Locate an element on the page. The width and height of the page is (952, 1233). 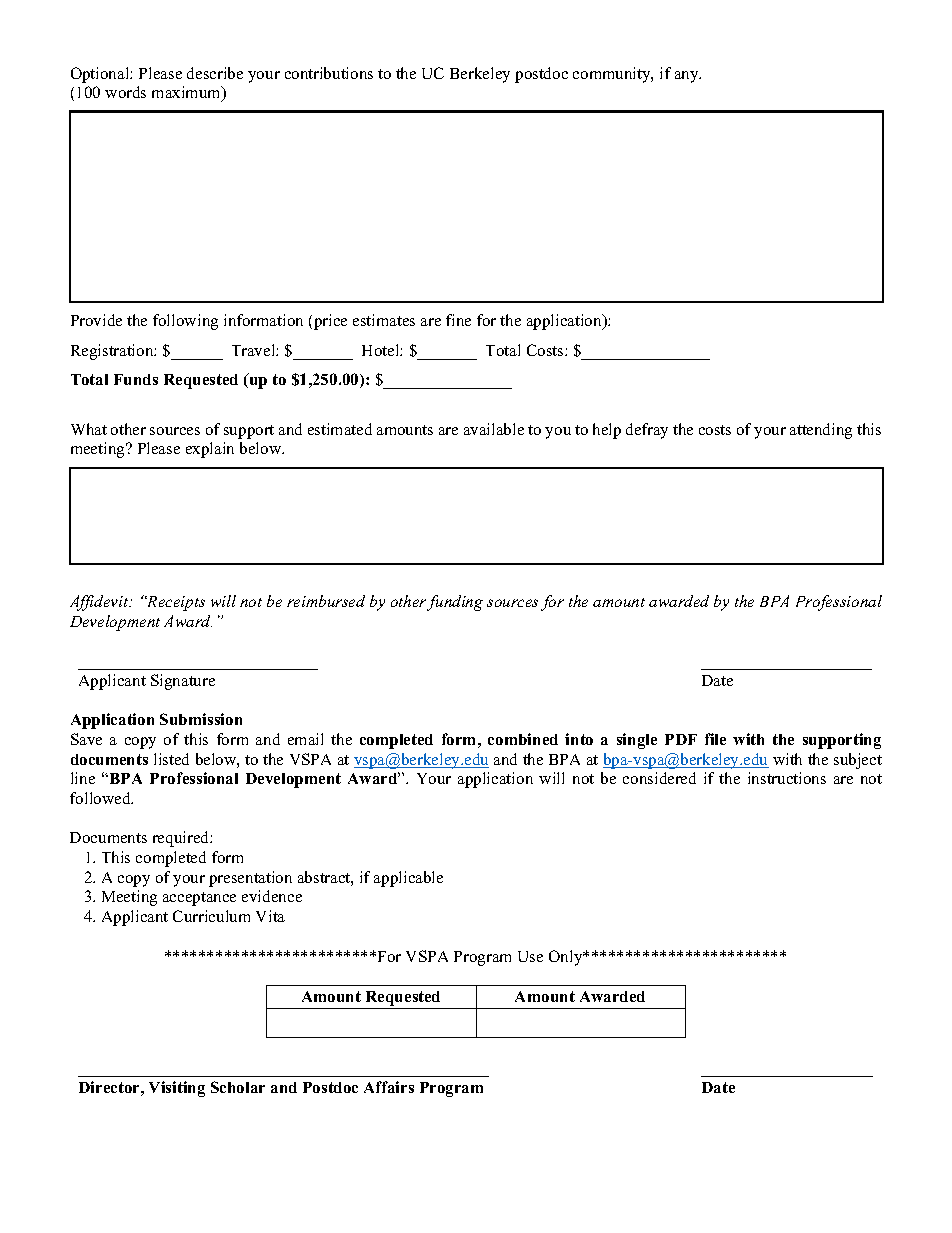
contributions is located at coordinates (329, 73).
